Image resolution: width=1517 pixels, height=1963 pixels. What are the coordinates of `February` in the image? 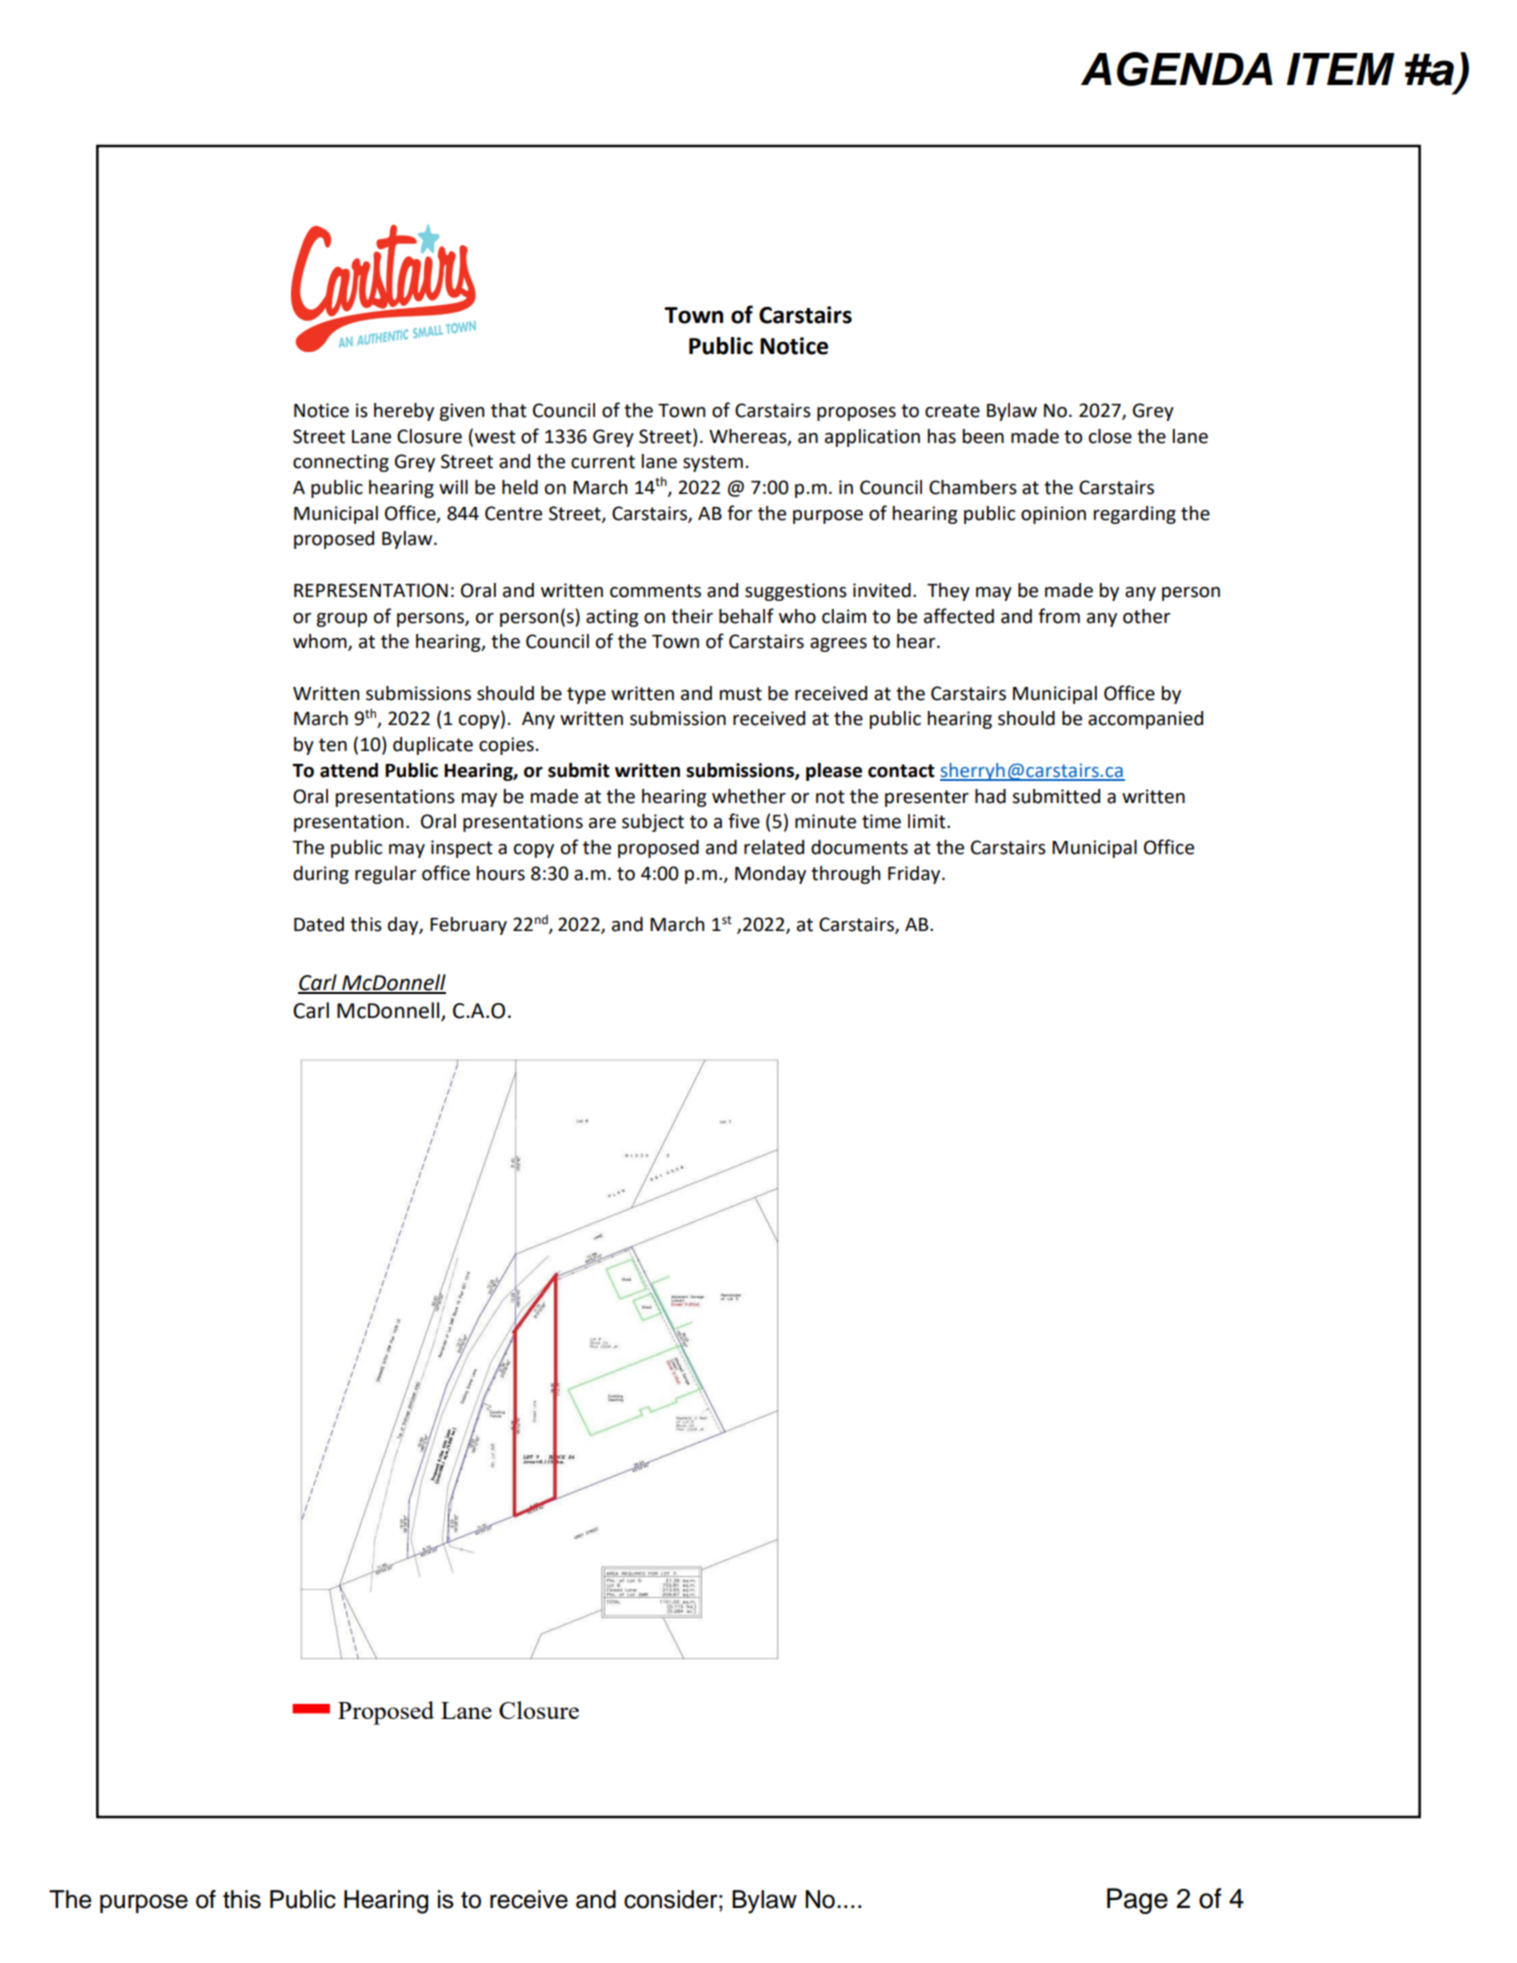 It's located at (468, 926).
